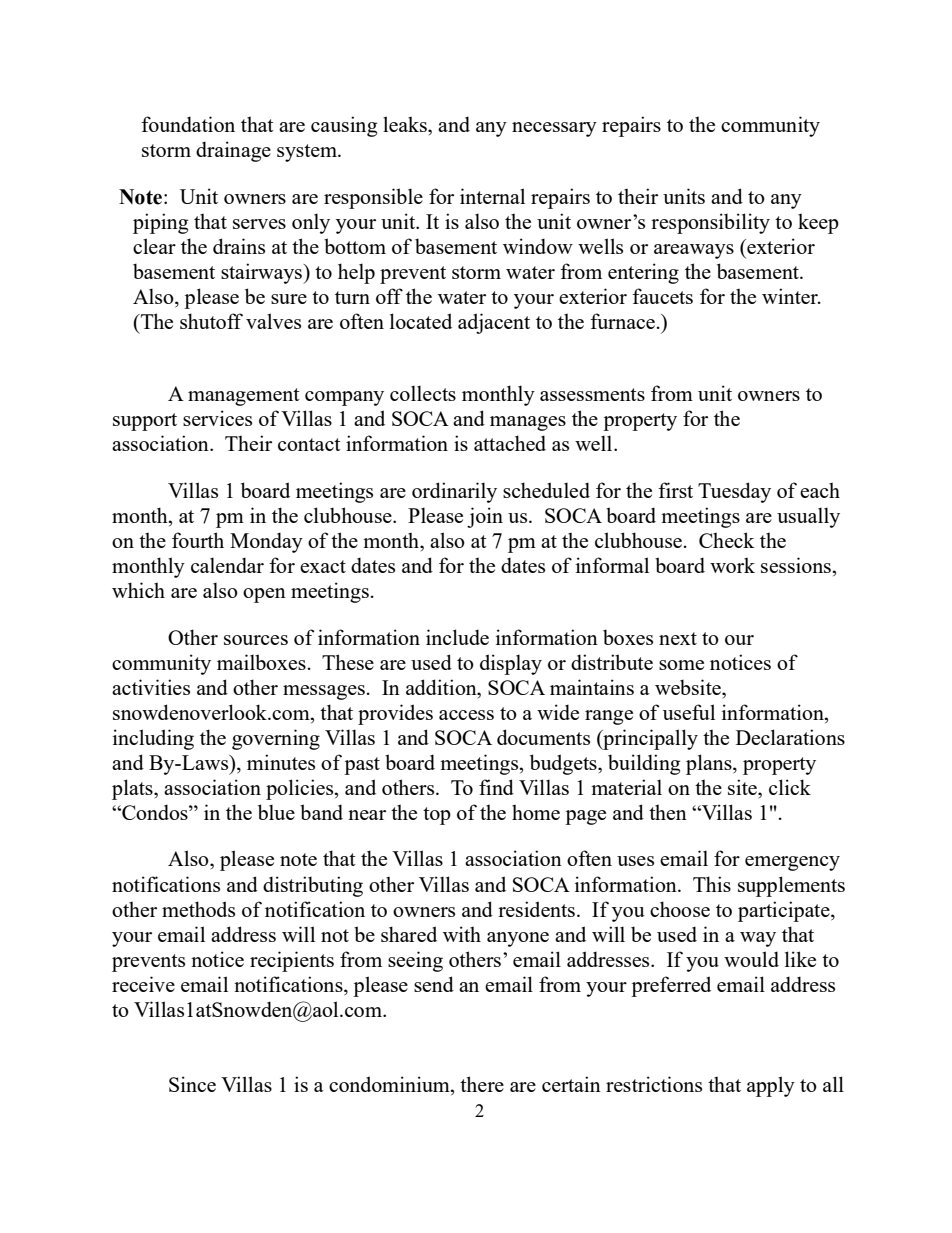  I want to click on drainage, so click(233, 151).
